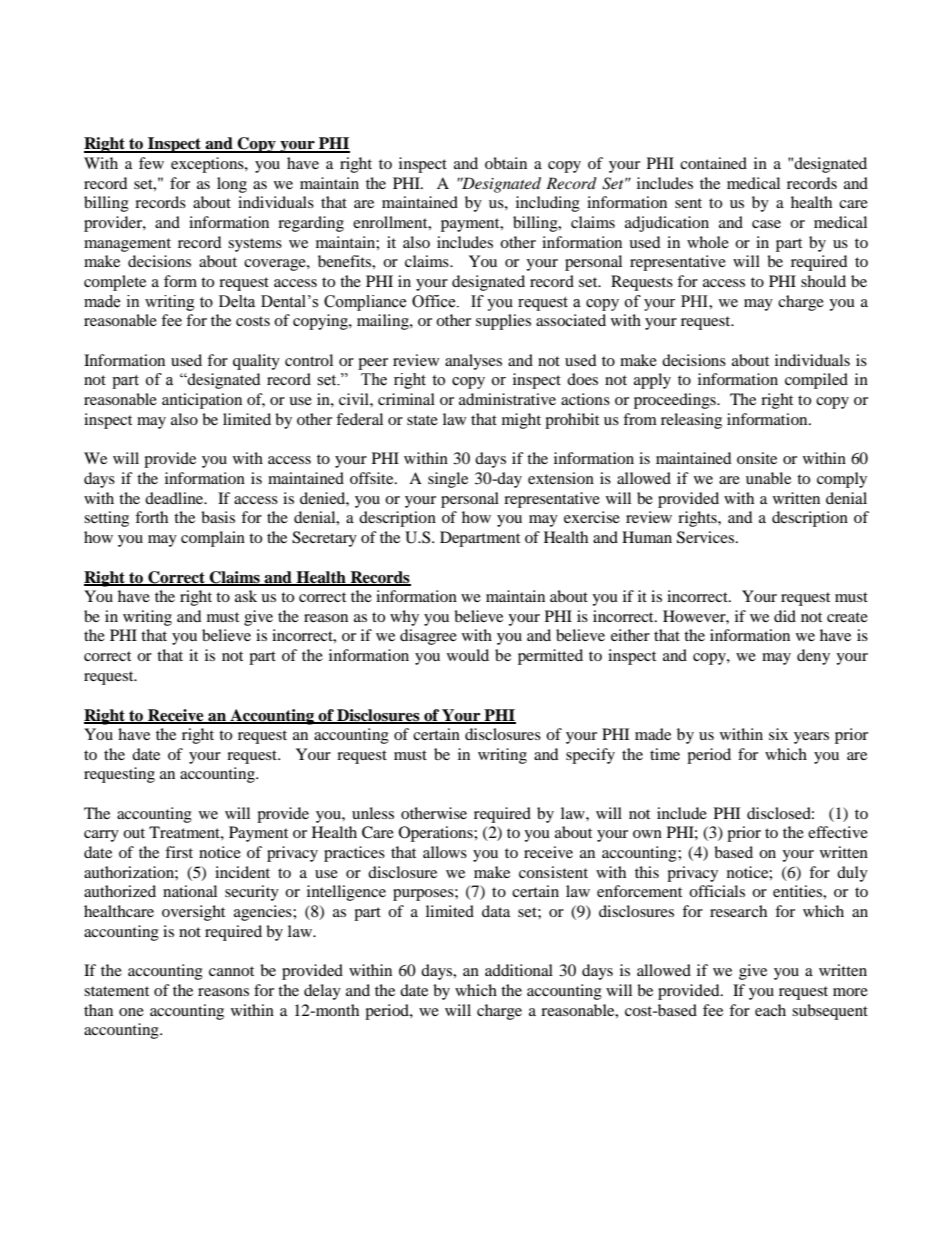  What do you see at coordinates (506, 163) in the document?
I see `obtain` at bounding box center [506, 163].
